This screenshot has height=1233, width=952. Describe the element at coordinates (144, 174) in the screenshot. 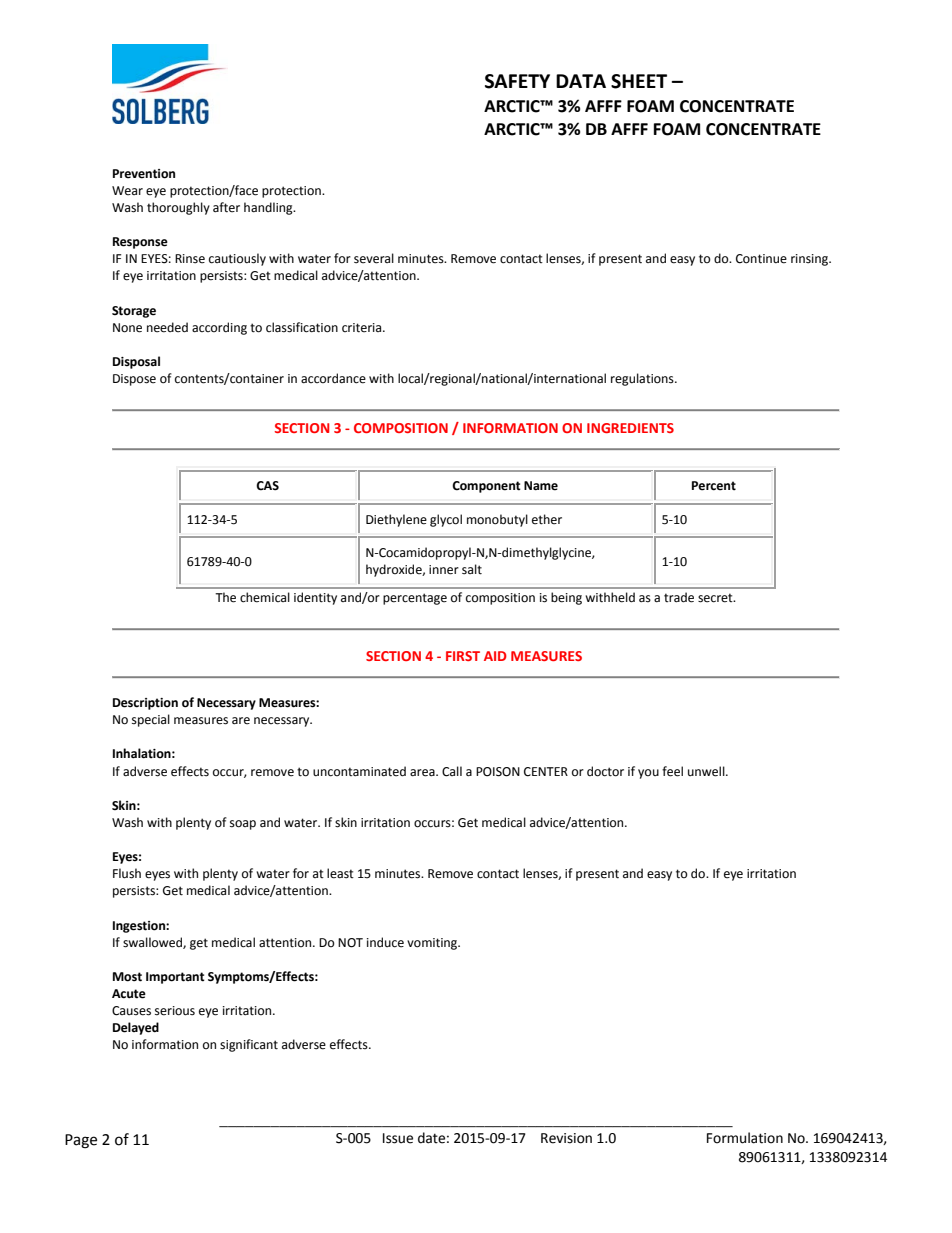

I see `Prevention` at that location.
